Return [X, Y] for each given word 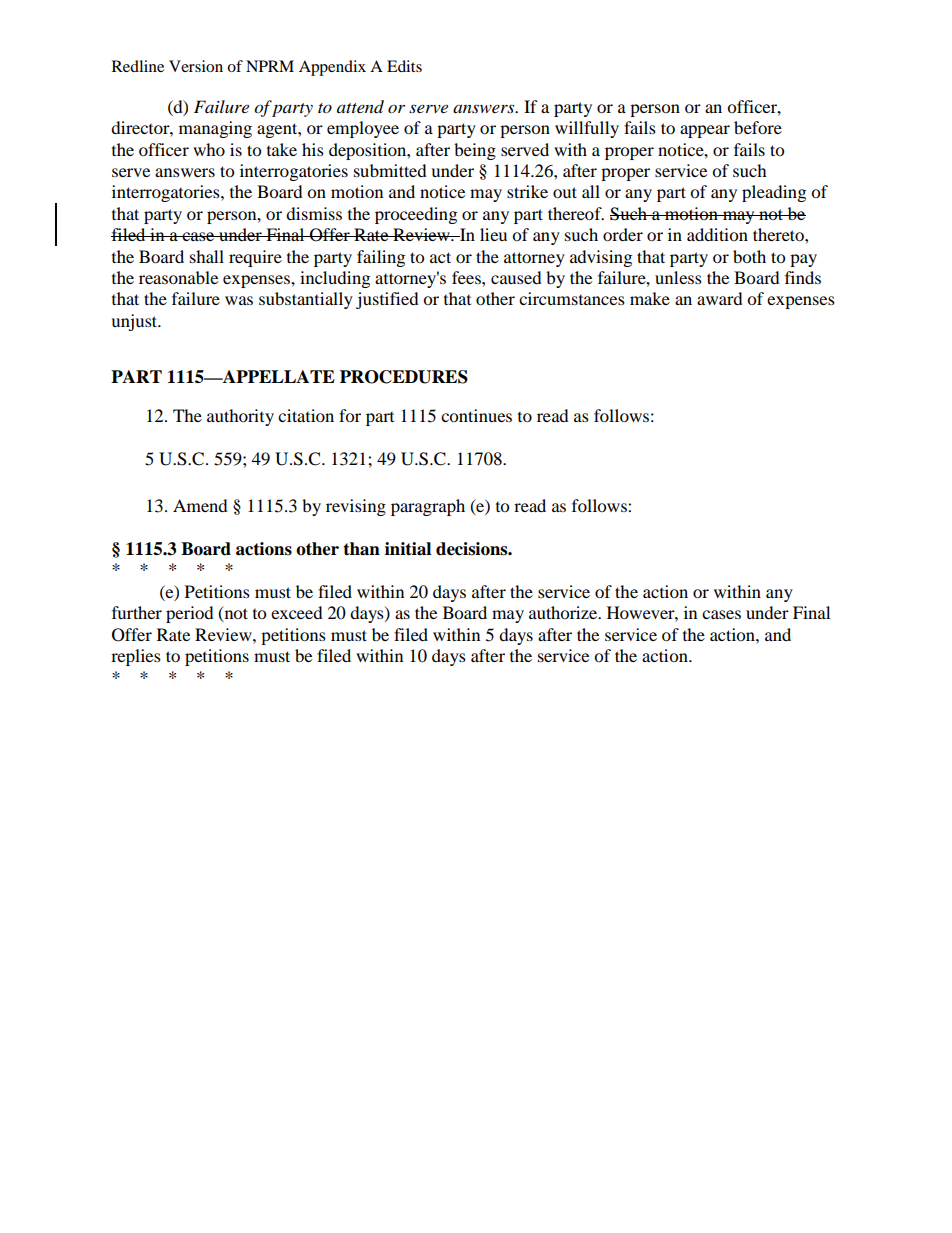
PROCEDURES [404, 377]
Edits [404, 66]
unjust [135, 322]
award [720, 298]
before [758, 127]
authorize [564, 612]
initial [408, 549]
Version [196, 66]
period [190, 614]
